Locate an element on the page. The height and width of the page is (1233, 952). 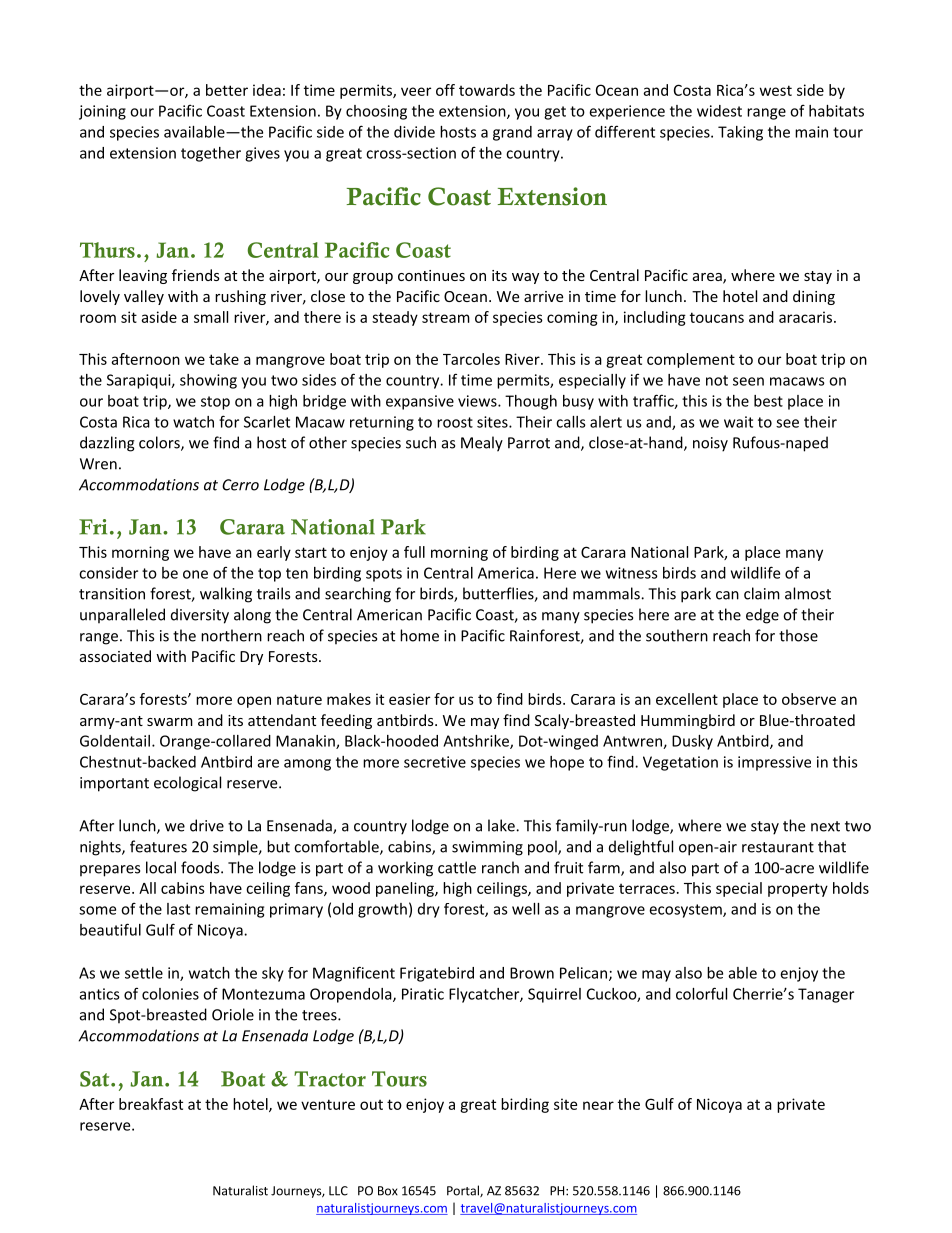
drive is located at coordinates (207, 825).
